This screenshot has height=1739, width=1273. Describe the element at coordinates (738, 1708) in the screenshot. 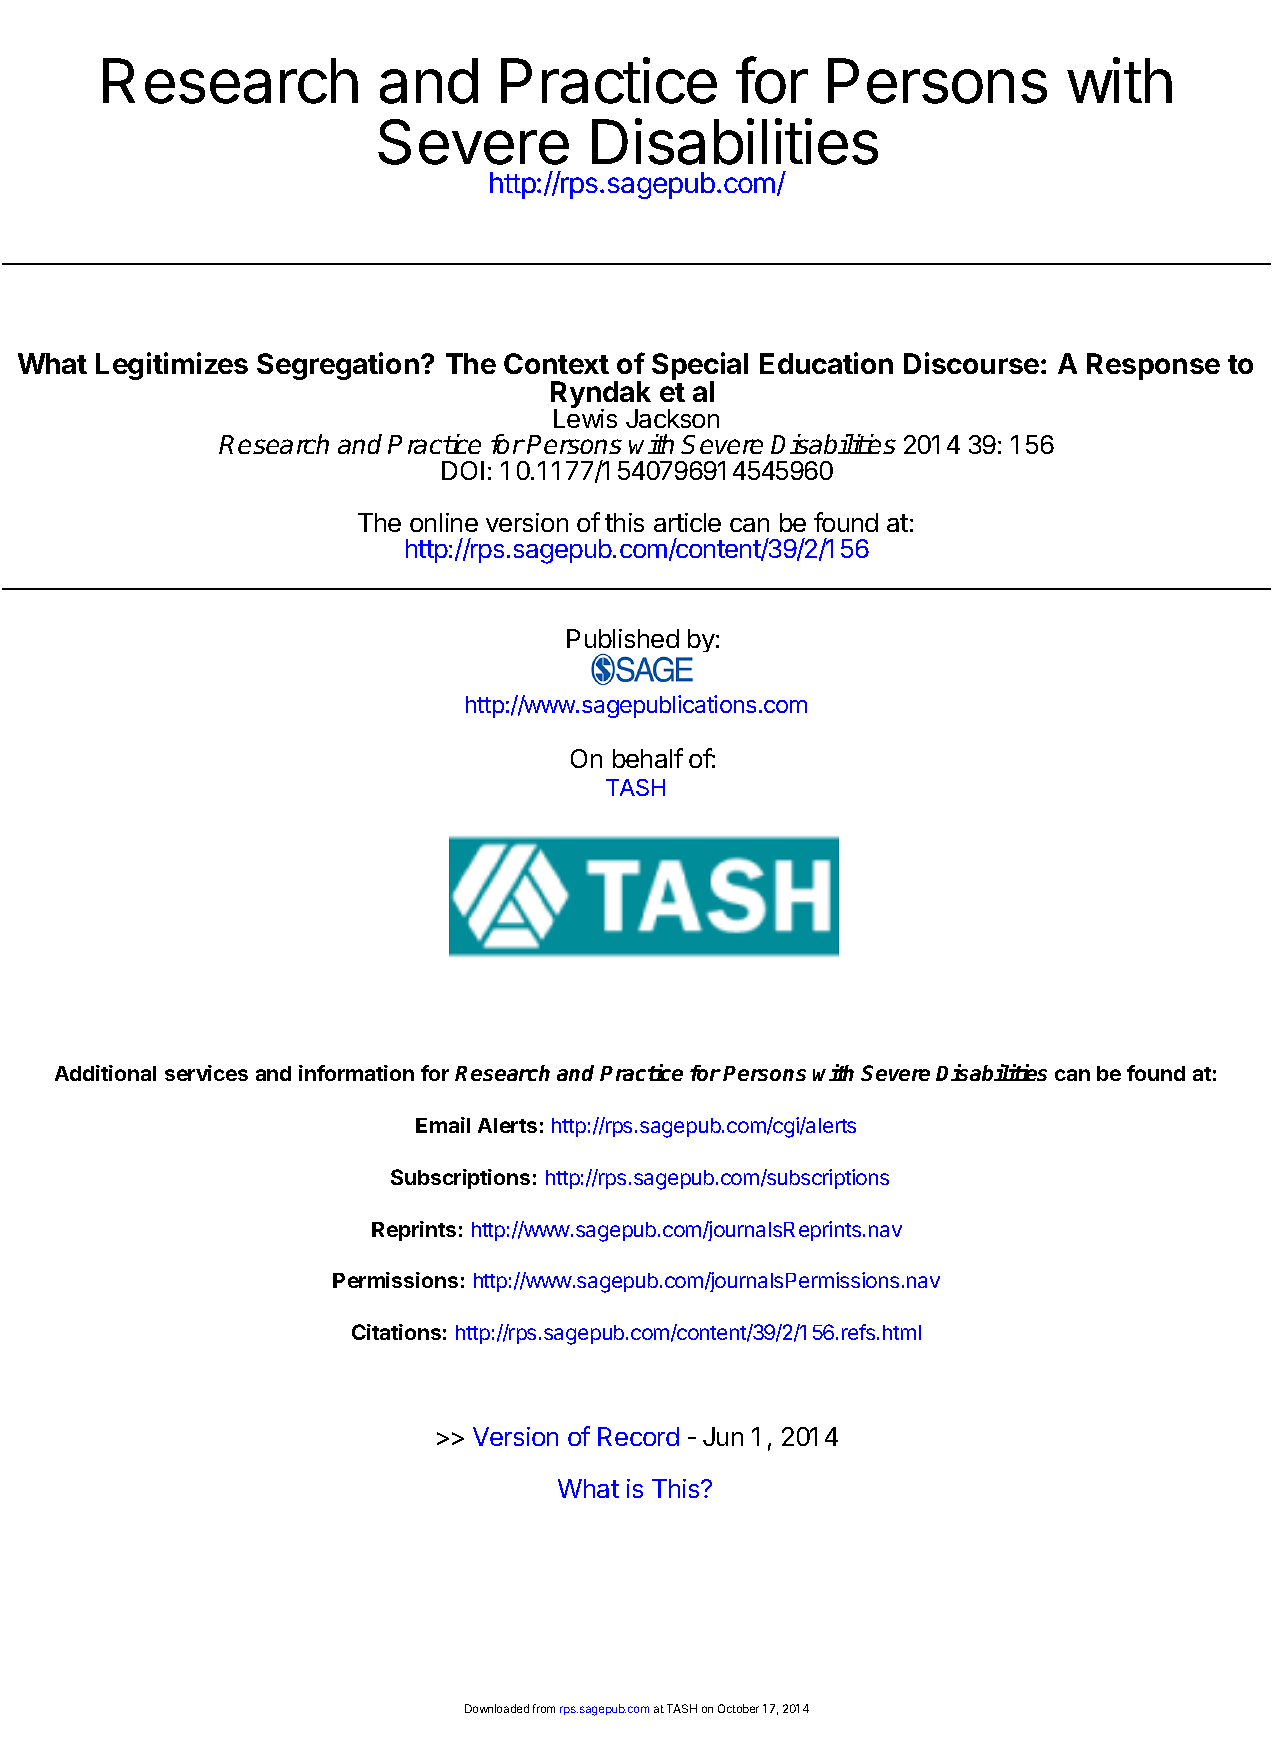

I see `October` at that location.
